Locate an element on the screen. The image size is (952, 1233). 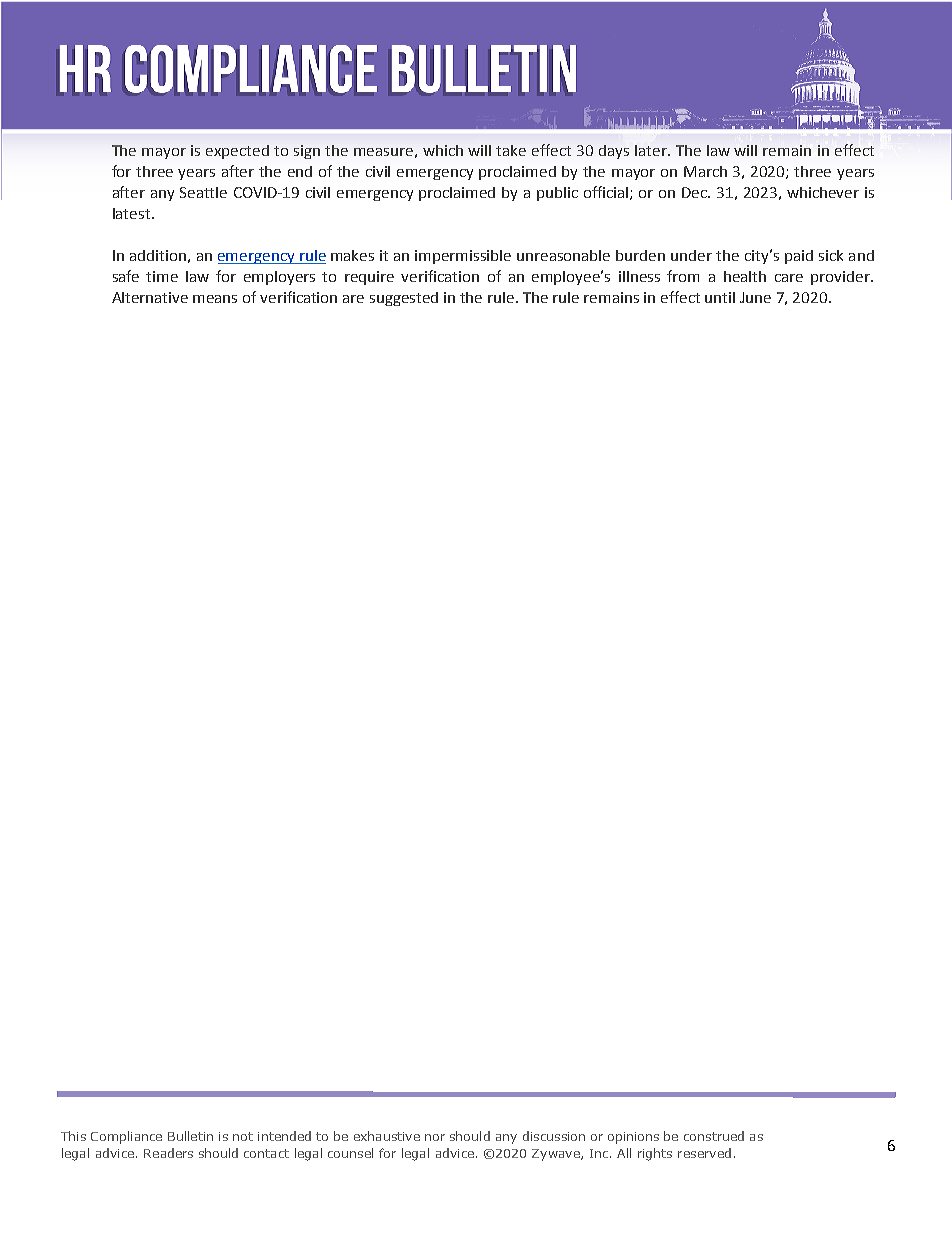
take is located at coordinates (511, 150).
